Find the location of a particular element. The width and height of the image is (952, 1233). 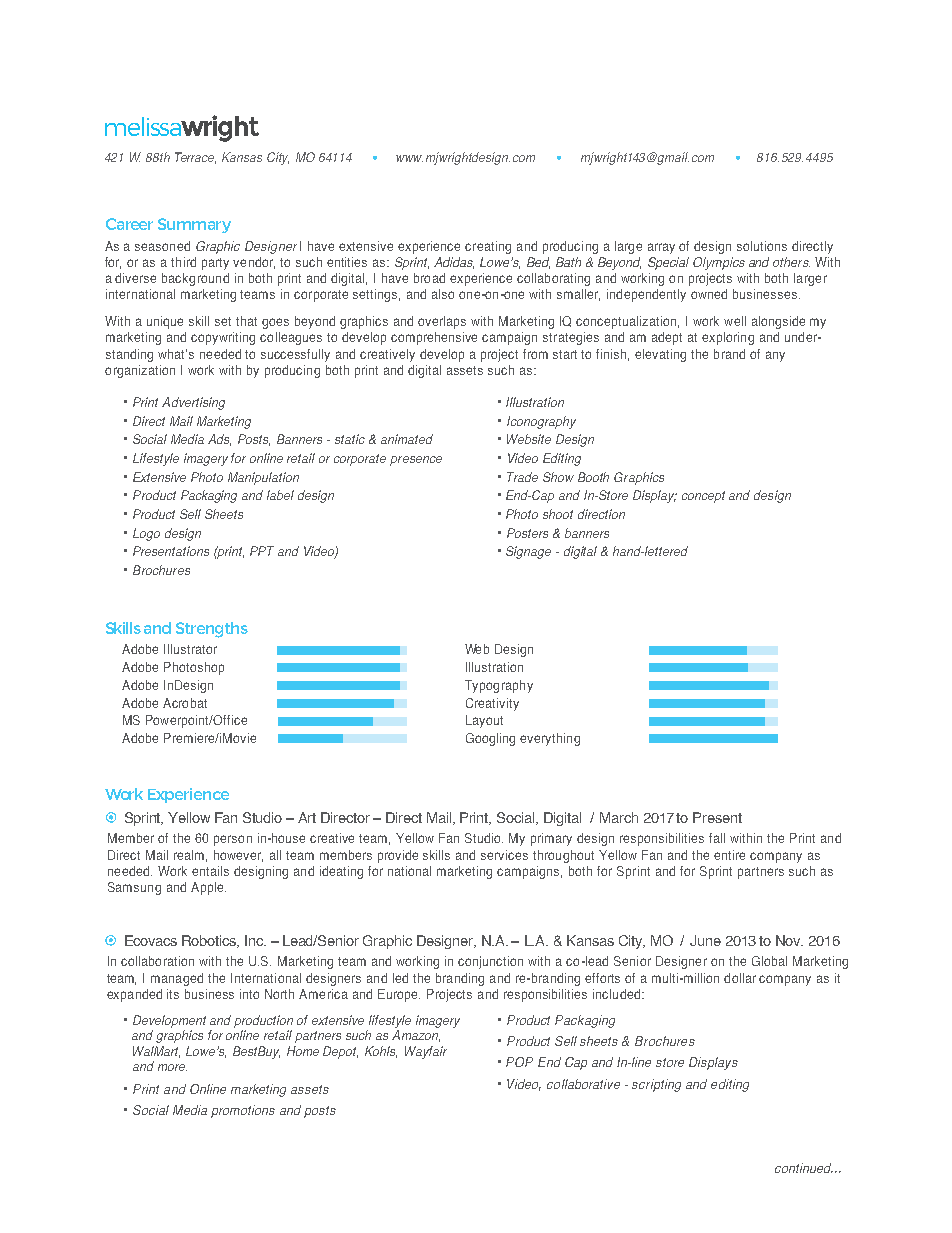

Terrace is located at coordinates (195, 158).
